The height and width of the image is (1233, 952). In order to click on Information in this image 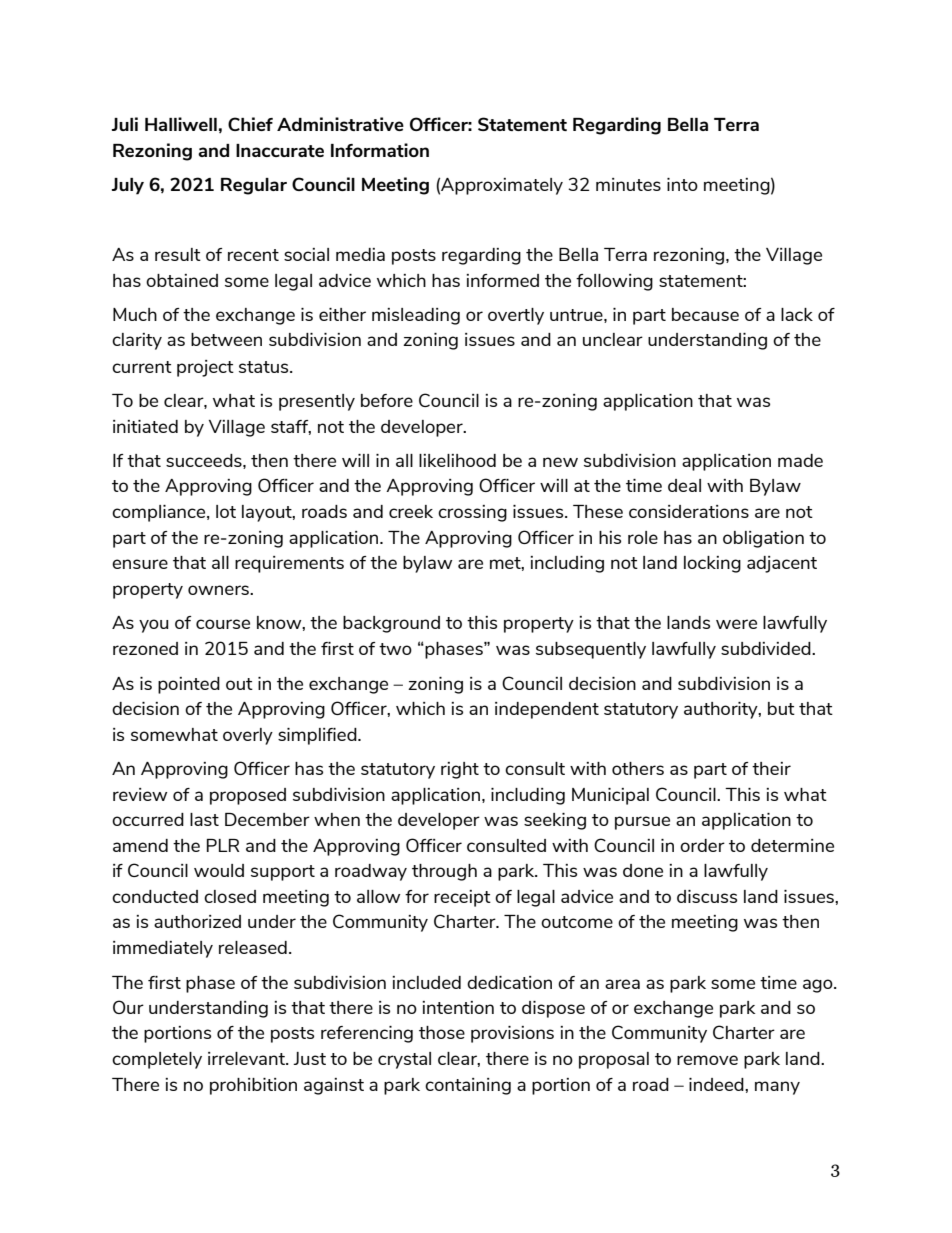, I will do `click(380, 150)`.
